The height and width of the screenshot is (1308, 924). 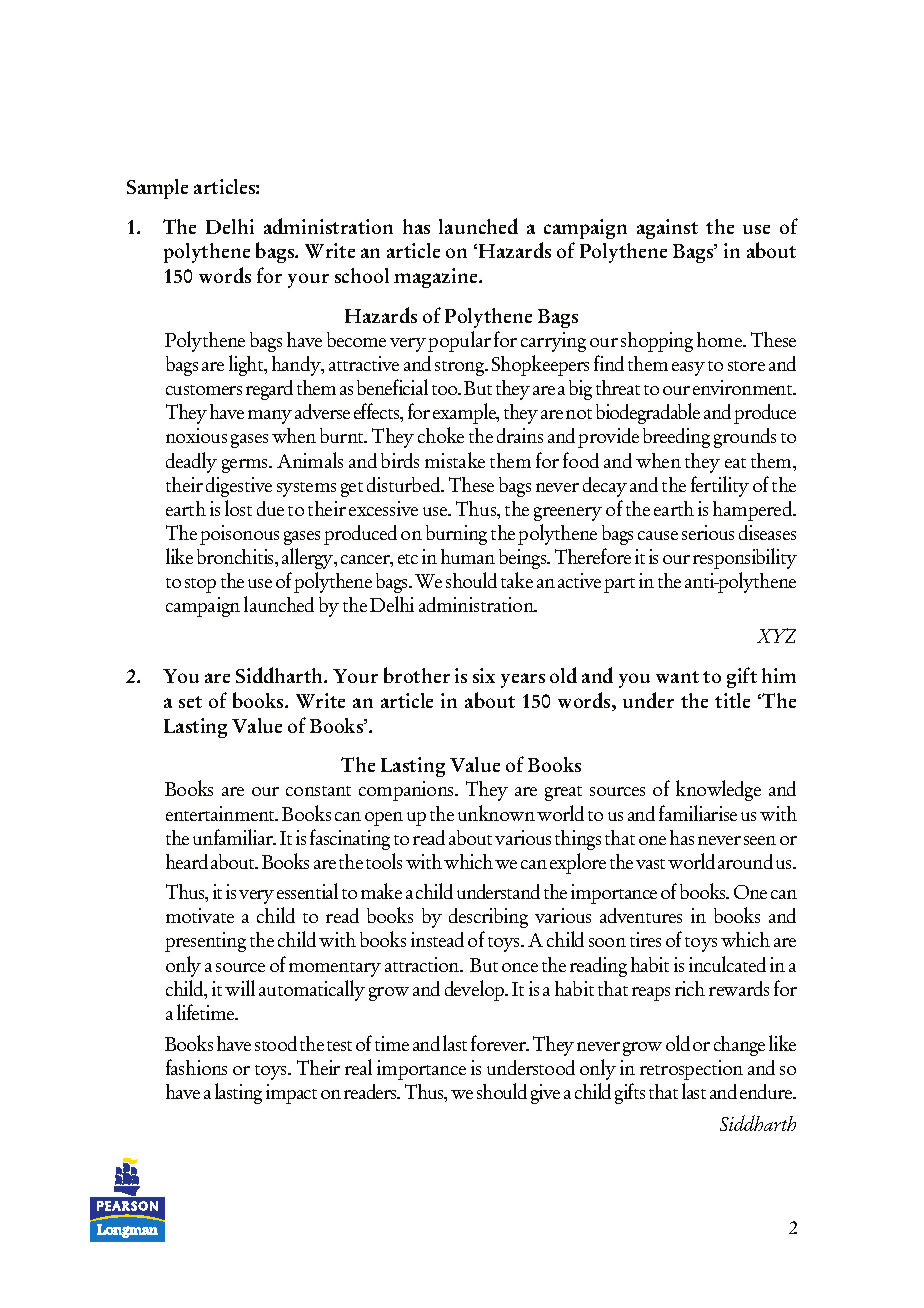 What do you see at coordinates (196, 1067) in the screenshot?
I see `fashions` at bounding box center [196, 1067].
